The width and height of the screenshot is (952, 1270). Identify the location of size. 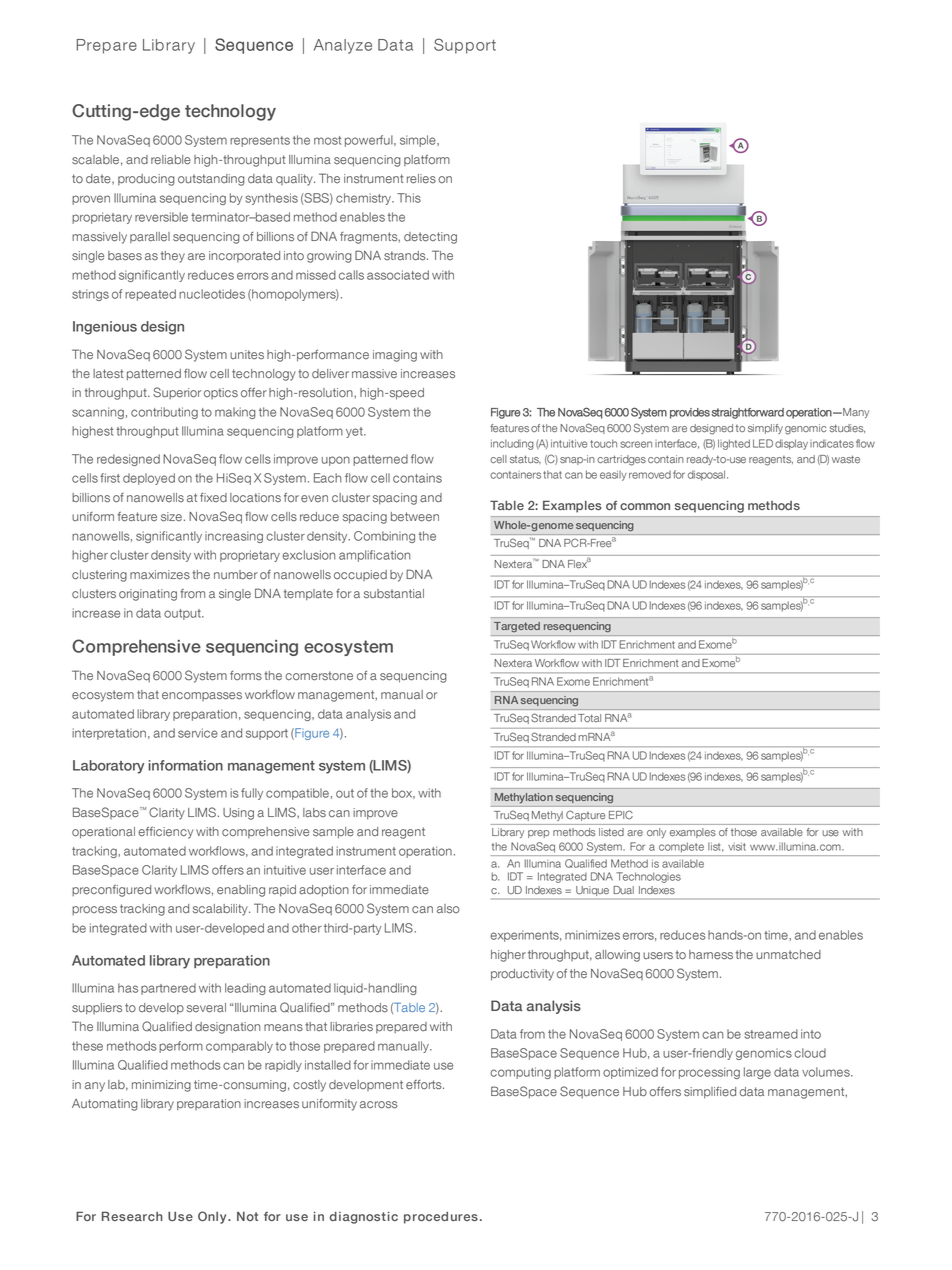
(171, 517).
